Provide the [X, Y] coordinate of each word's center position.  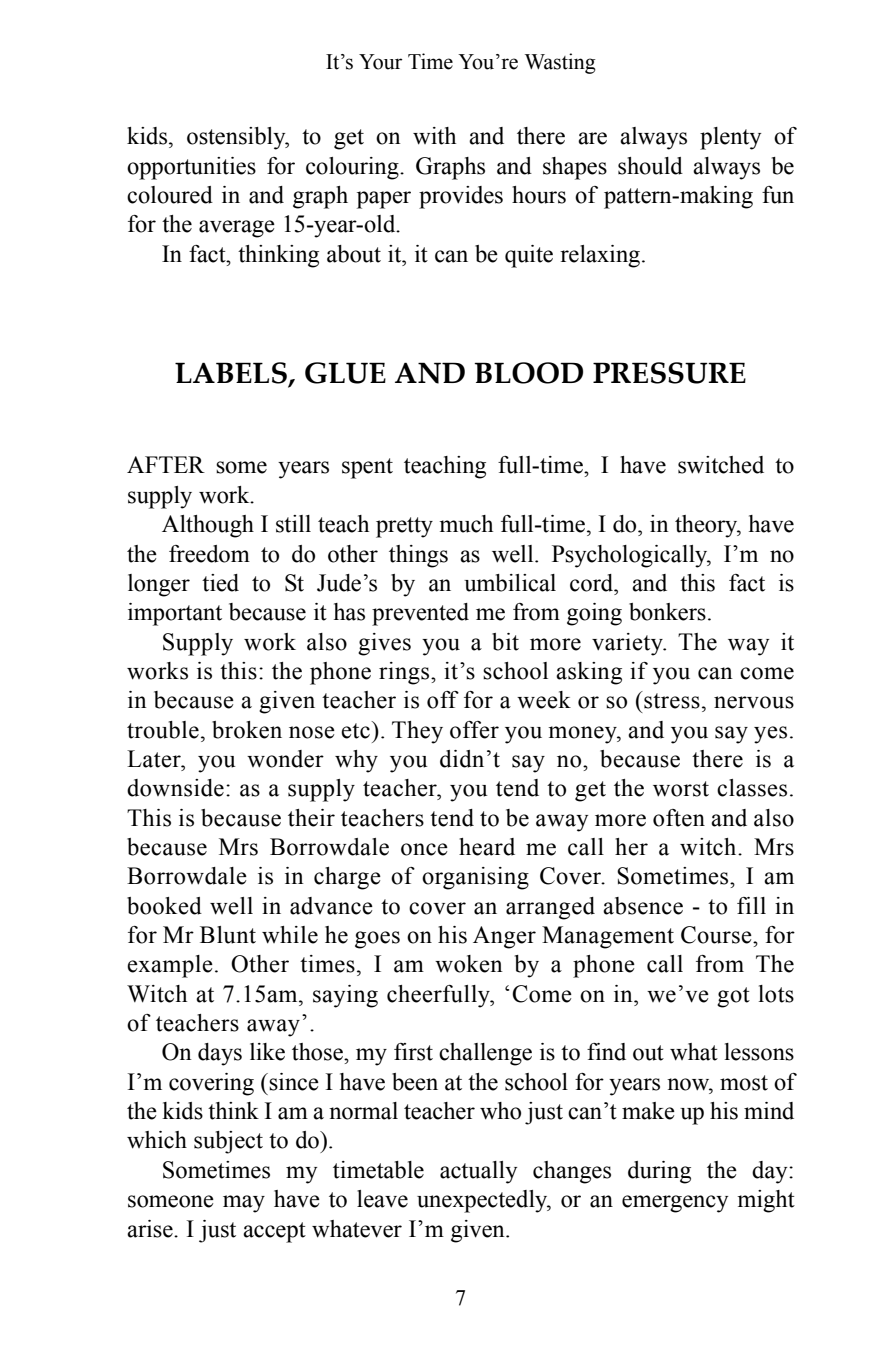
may [244, 1204]
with [434, 136]
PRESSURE [669, 373]
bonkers [667, 612]
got [733, 997]
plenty [730, 138]
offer [474, 730]
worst [681, 789]
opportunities [191, 168]
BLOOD [528, 373]
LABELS [232, 374]
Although [208, 526]
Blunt [228, 935]
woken [469, 964]
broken [247, 730]
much [466, 524]
